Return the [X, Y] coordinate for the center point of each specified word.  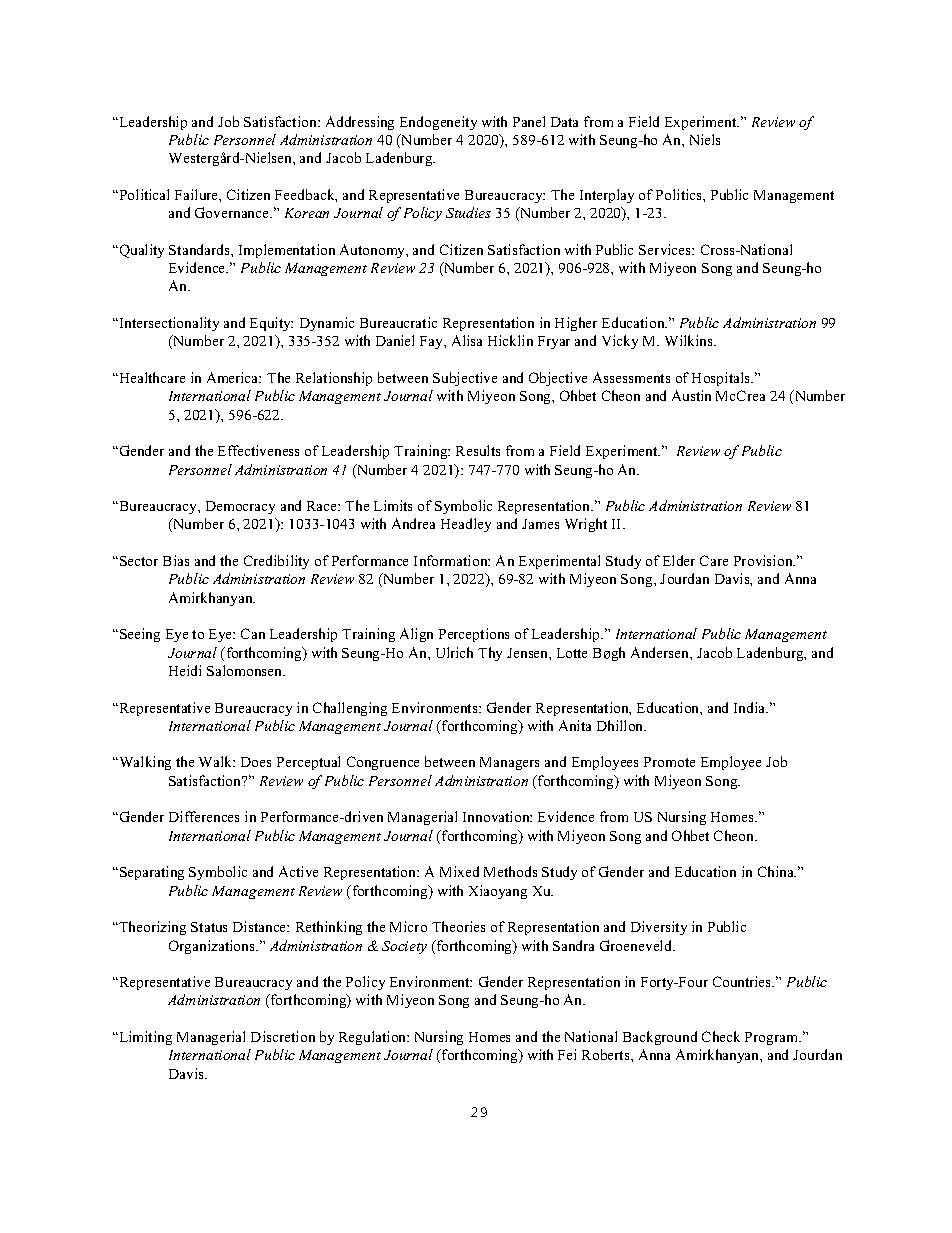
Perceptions [474, 635]
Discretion [283, 1036]
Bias [176, 560]
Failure [197, 194]
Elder [679, 560]
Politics [680, 194]
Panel [529, 121]
